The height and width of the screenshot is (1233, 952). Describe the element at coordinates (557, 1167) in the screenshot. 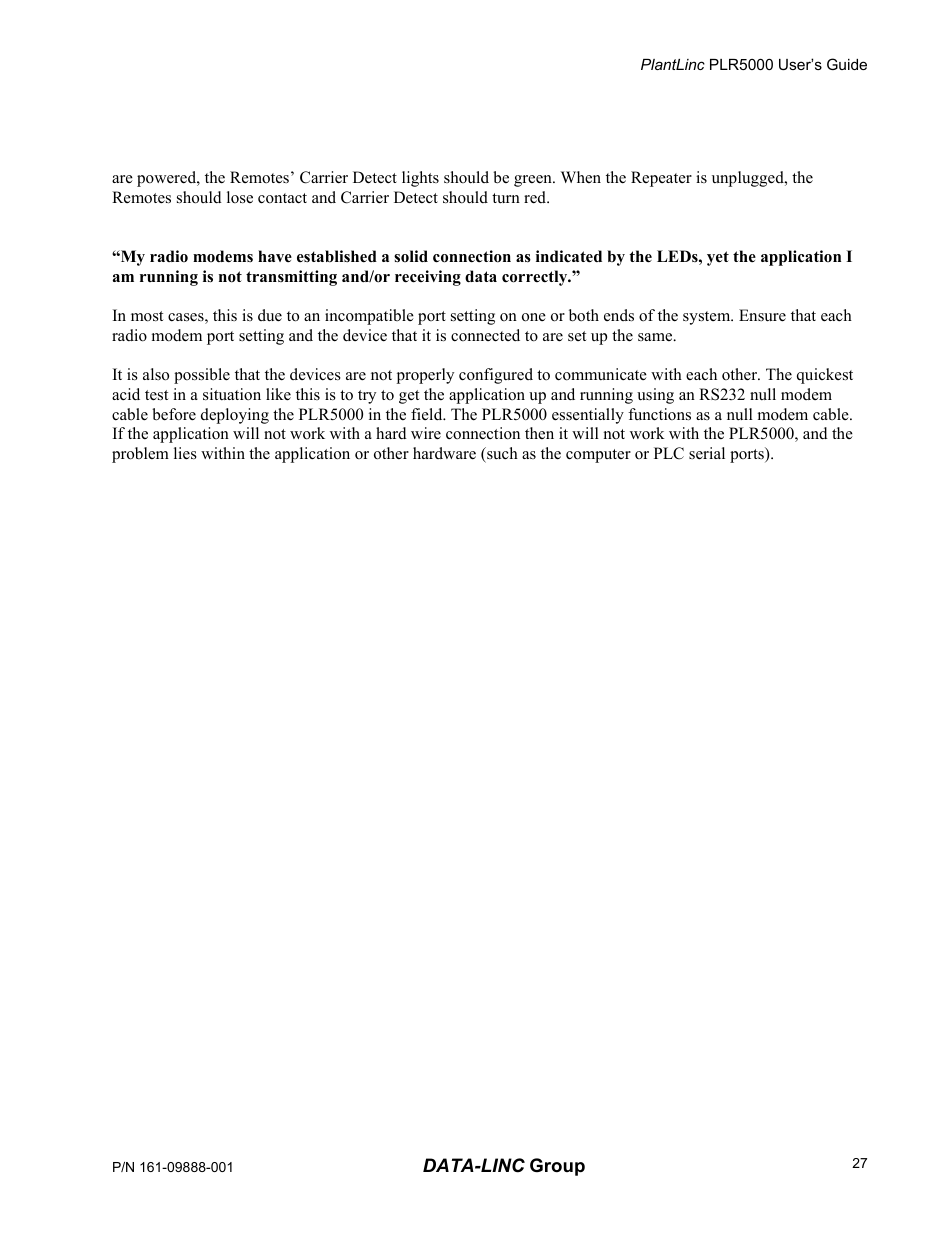

I see `Group` at that location.
